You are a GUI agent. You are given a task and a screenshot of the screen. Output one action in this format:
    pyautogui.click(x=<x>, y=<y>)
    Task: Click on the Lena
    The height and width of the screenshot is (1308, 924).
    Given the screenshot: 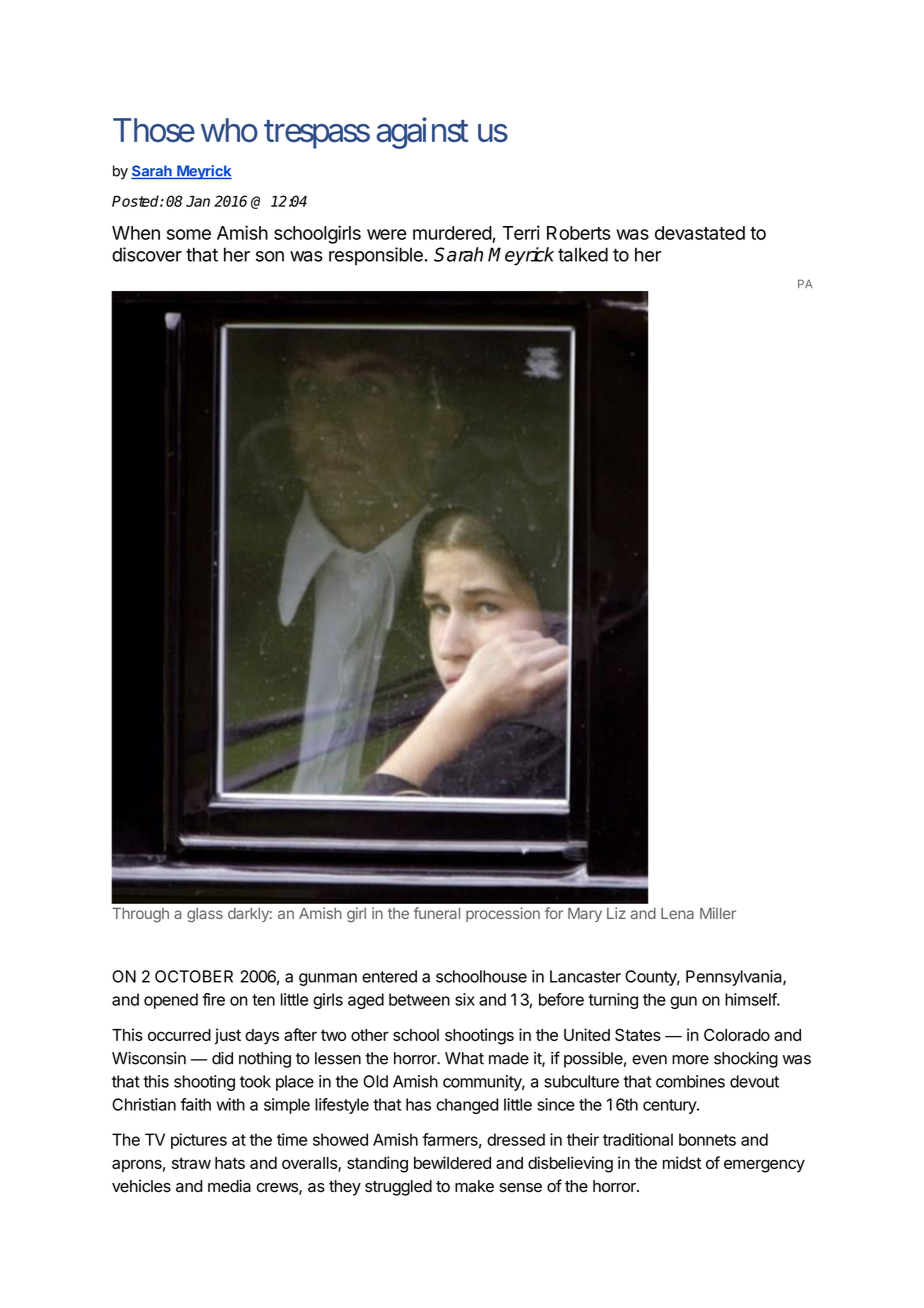 What is the action you would take?
    pyautogui.click(x=677, y=913)
